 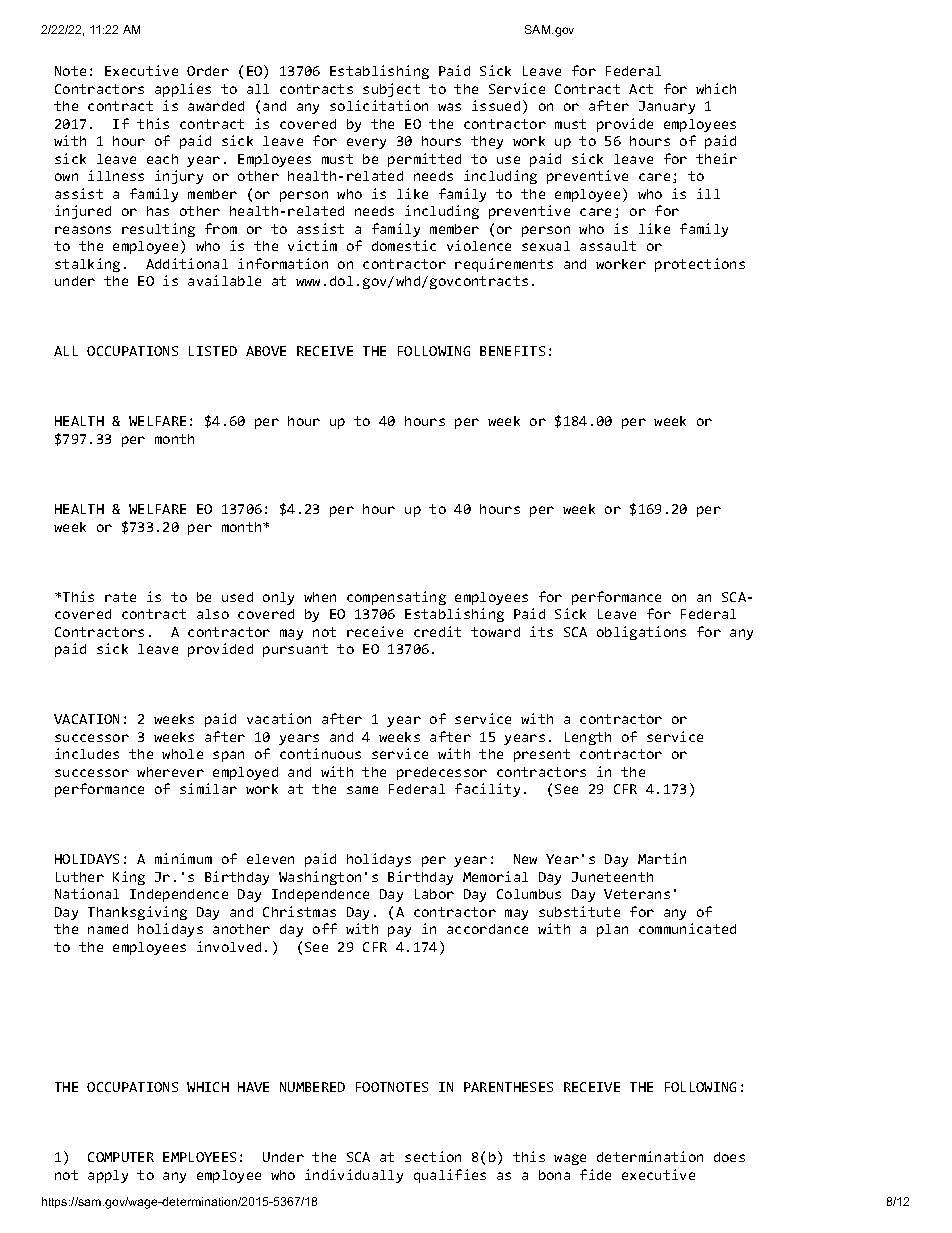 What do you see at coordinates (433, 1156) in the page?
I see `section` at bounding box center [433, 1156].
